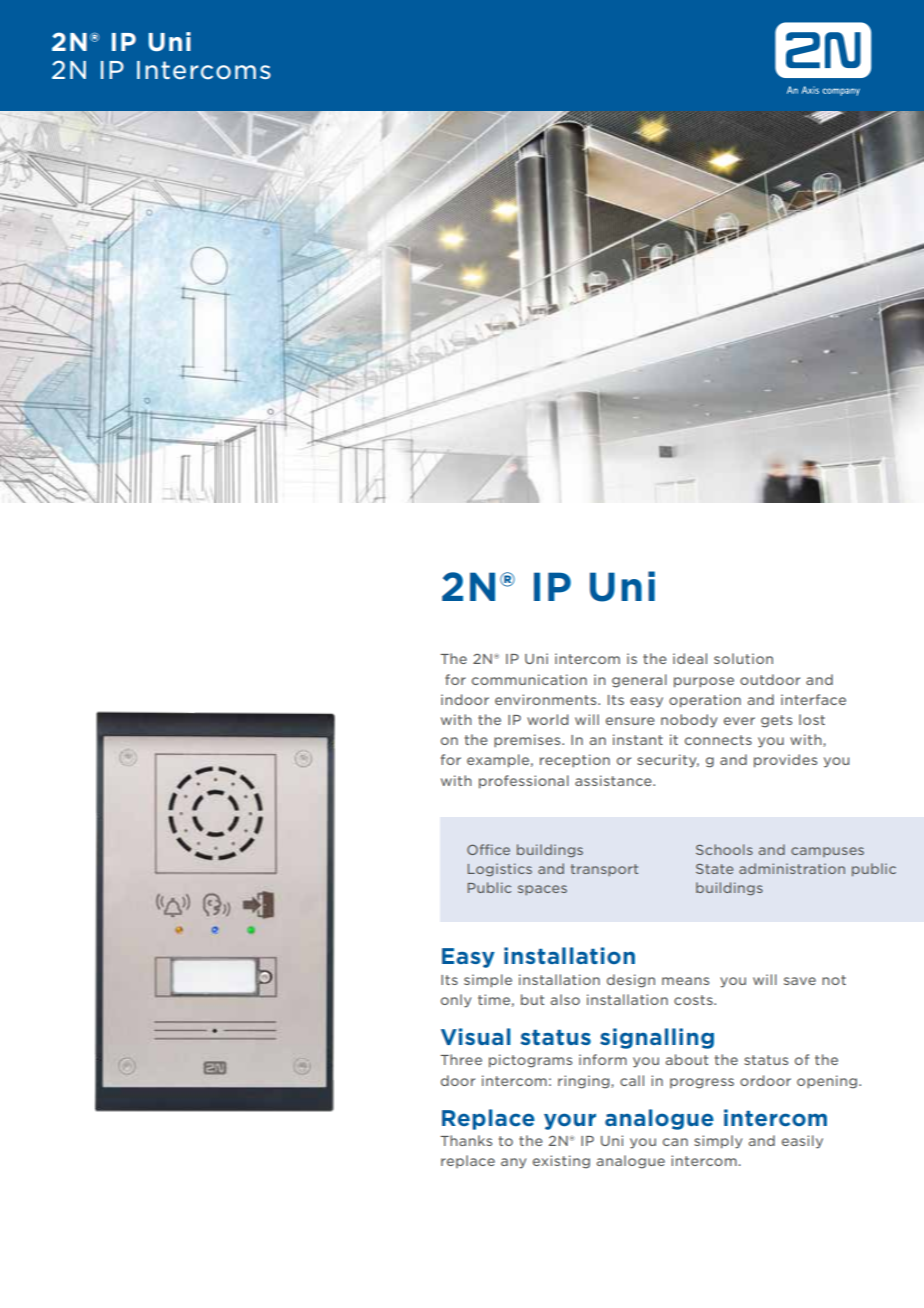 The image size is (924, 1308). I want to click on interface, so click(813, 699).
